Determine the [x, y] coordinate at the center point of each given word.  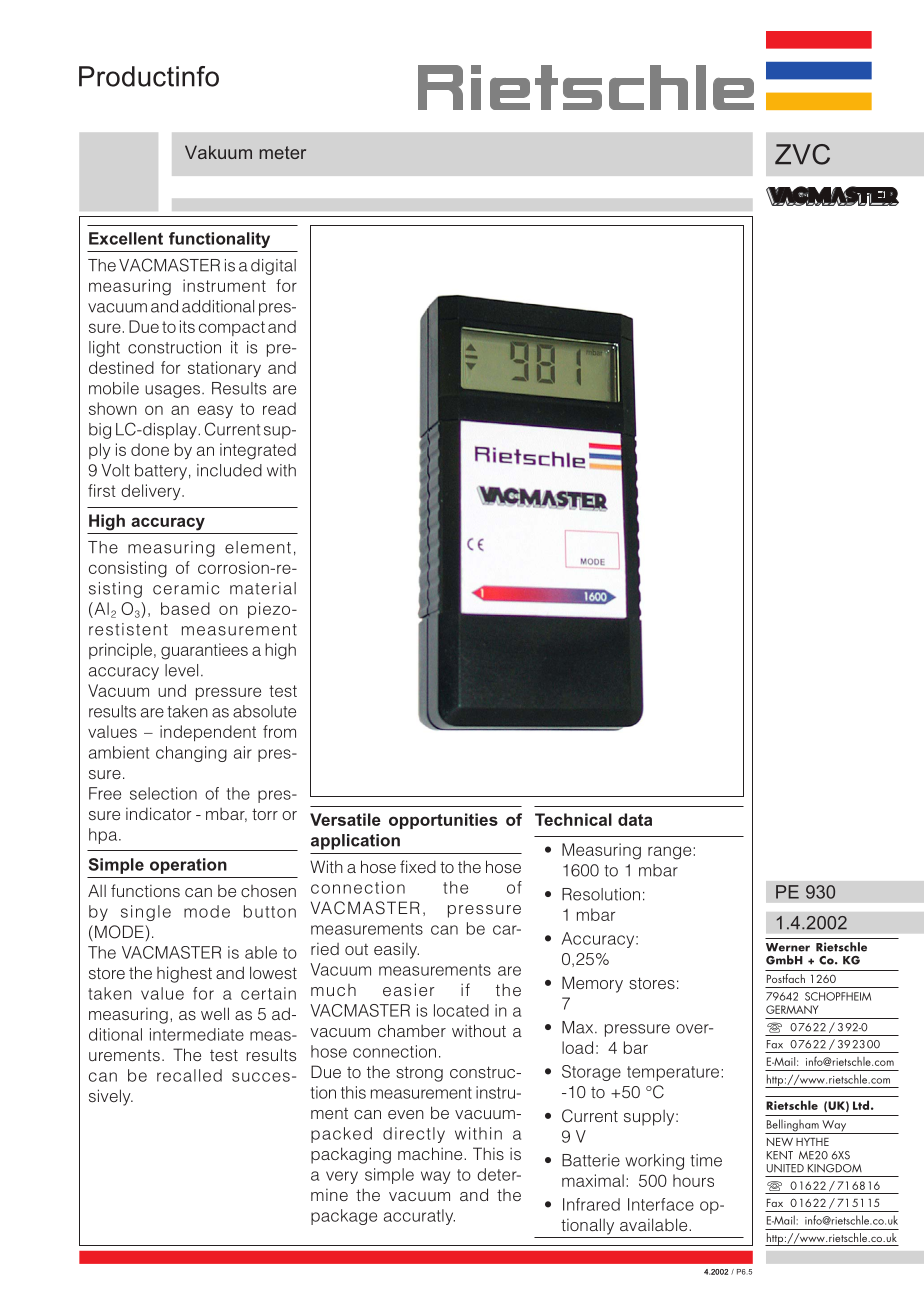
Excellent [126, 238]
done [150, 449]
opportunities [443, 821]
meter [282, 152]
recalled [189, 1075]
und [172, 690]
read [279, 408]
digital [273, 267]
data [635, 819]
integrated [258, 451]
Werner [788, 947]
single [146, 913]
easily [396, 950]
